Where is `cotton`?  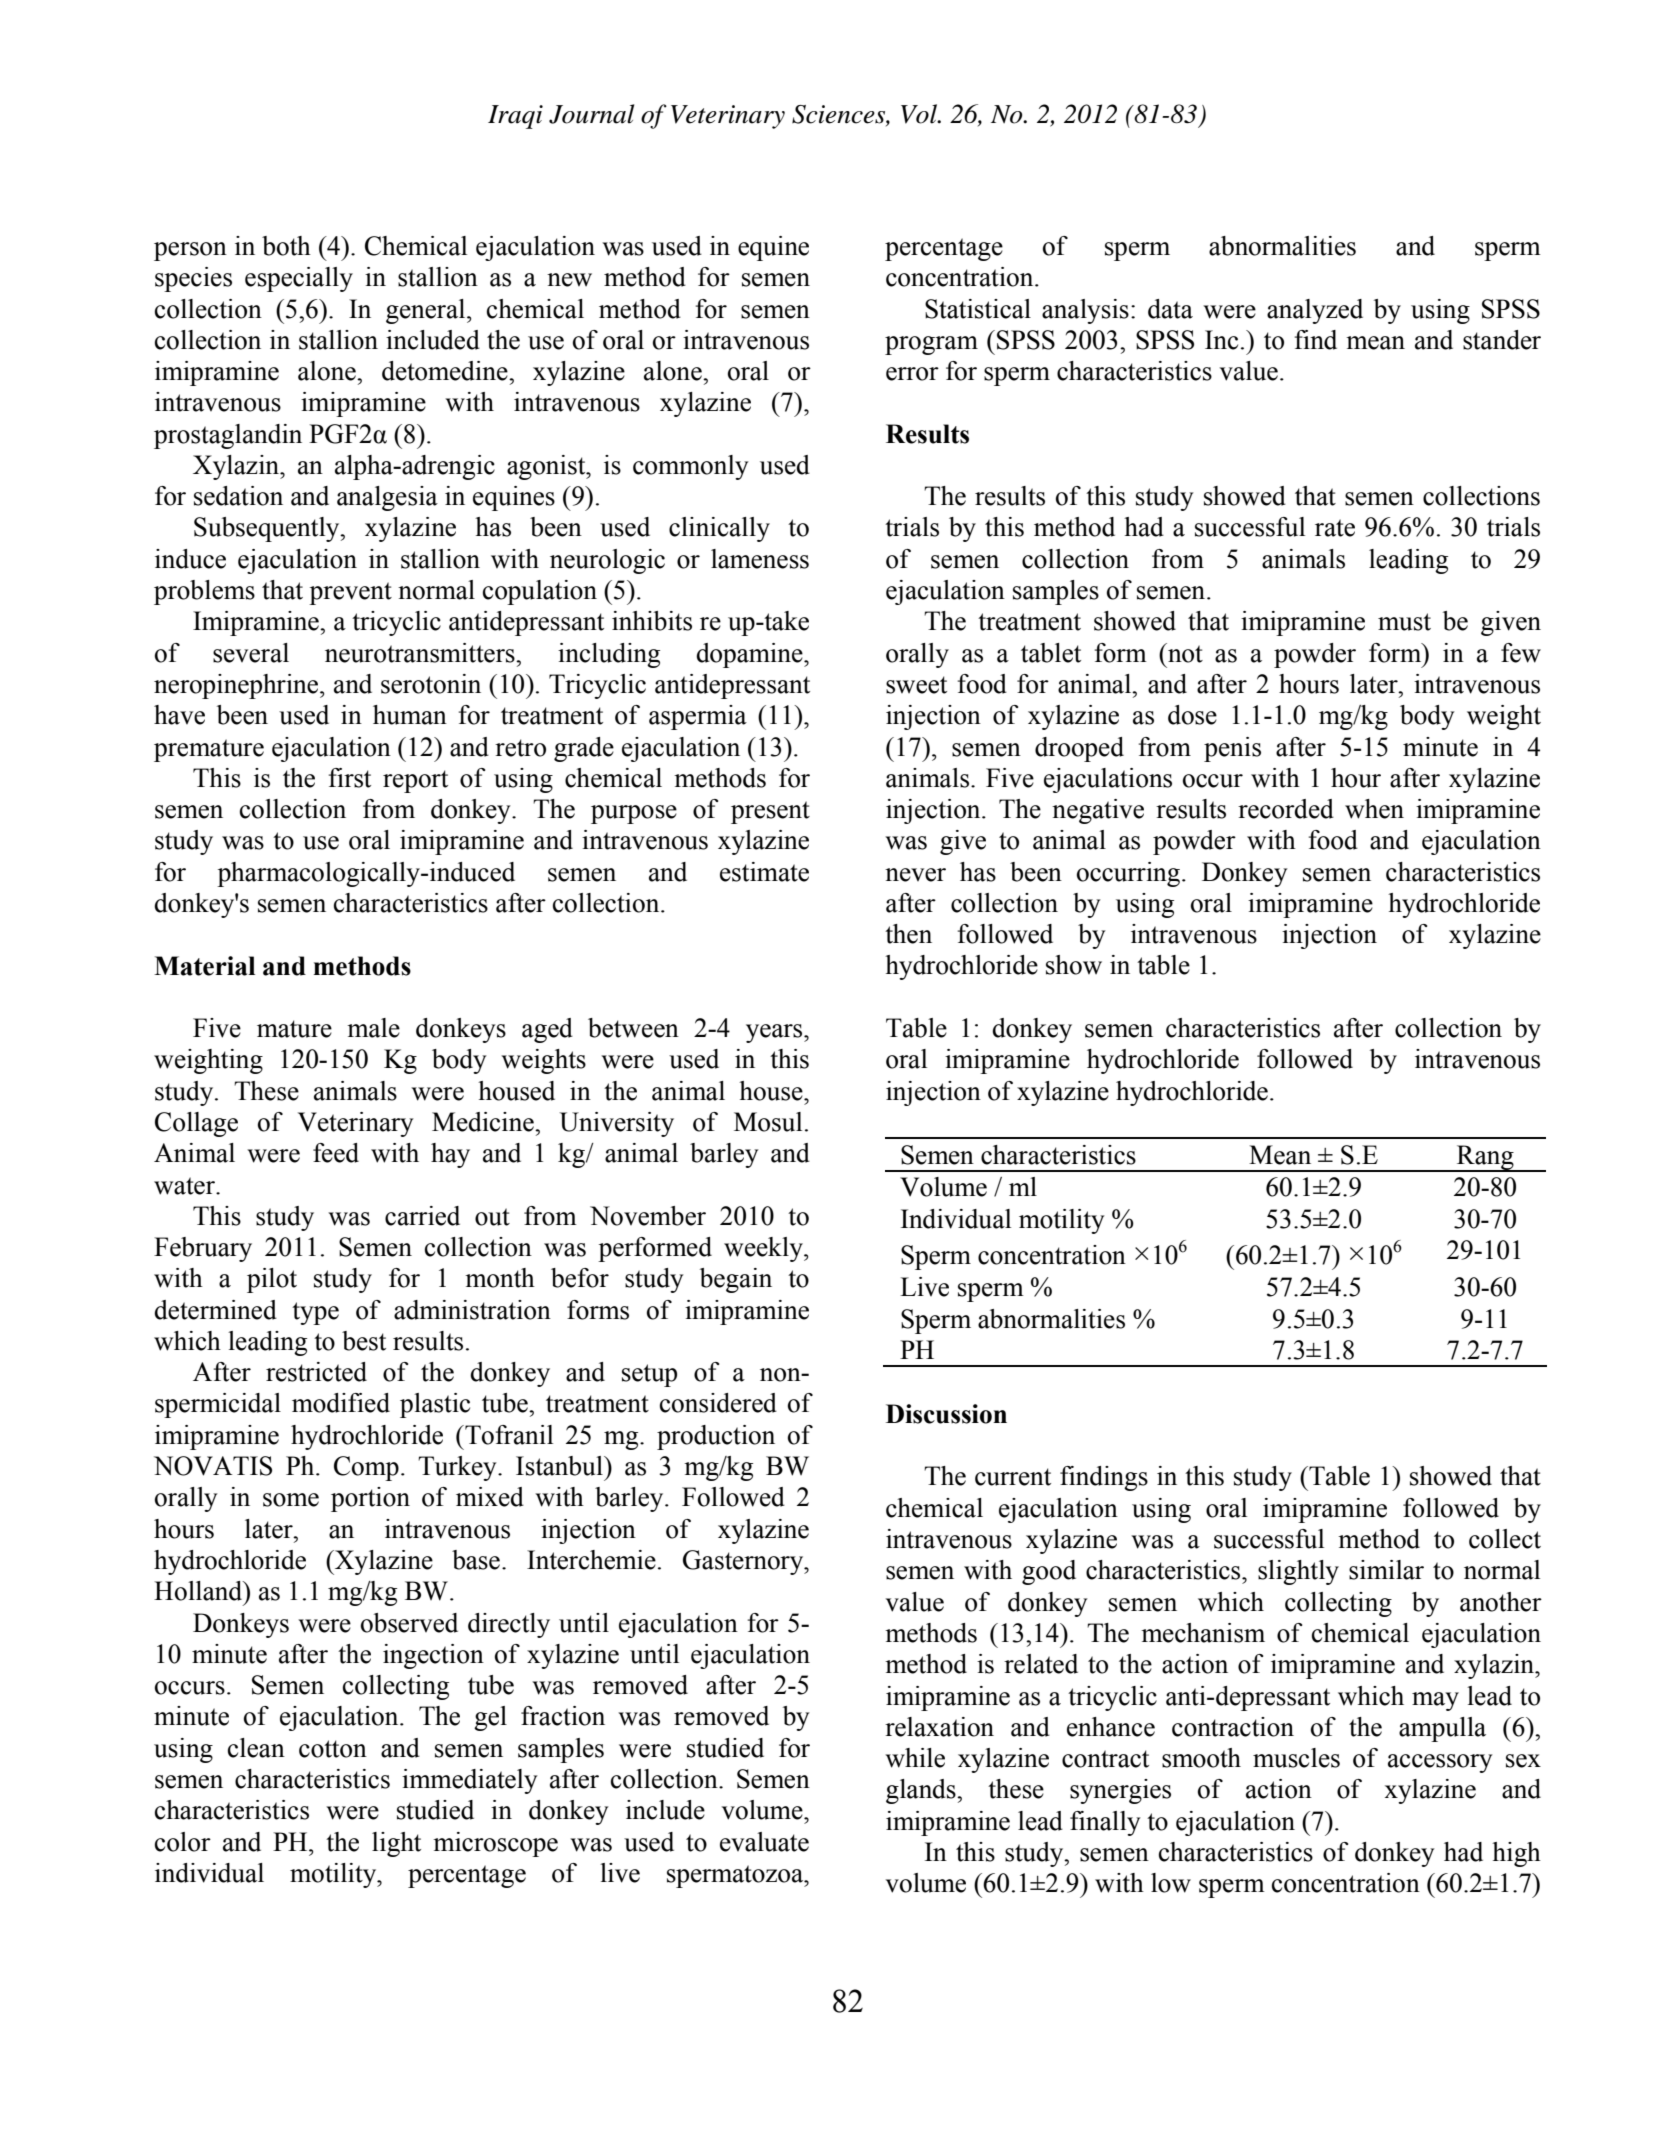
cotton is located at coordinates (333, 1749).
